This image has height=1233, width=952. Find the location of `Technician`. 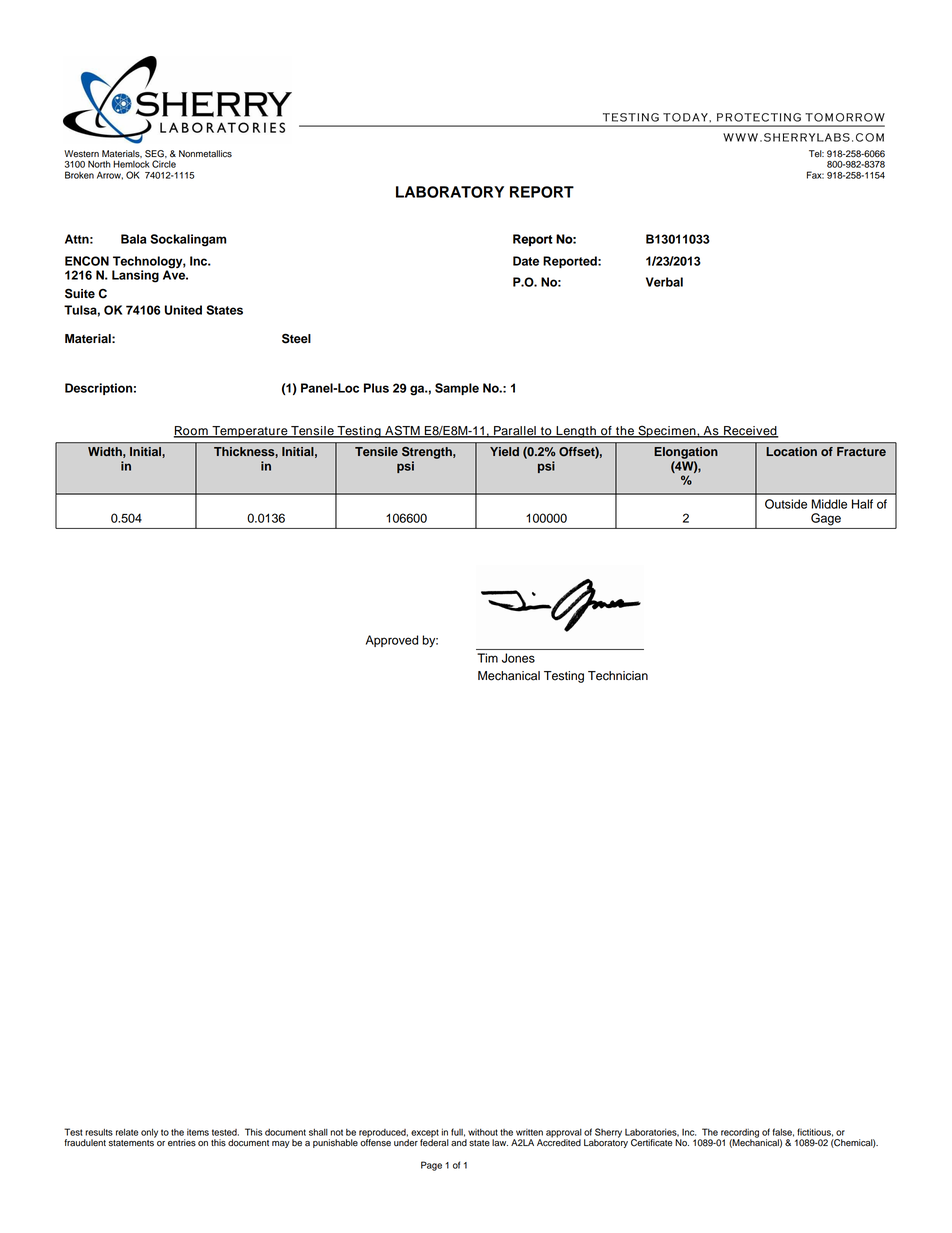

Technician is located at coordinates (618, 676).
